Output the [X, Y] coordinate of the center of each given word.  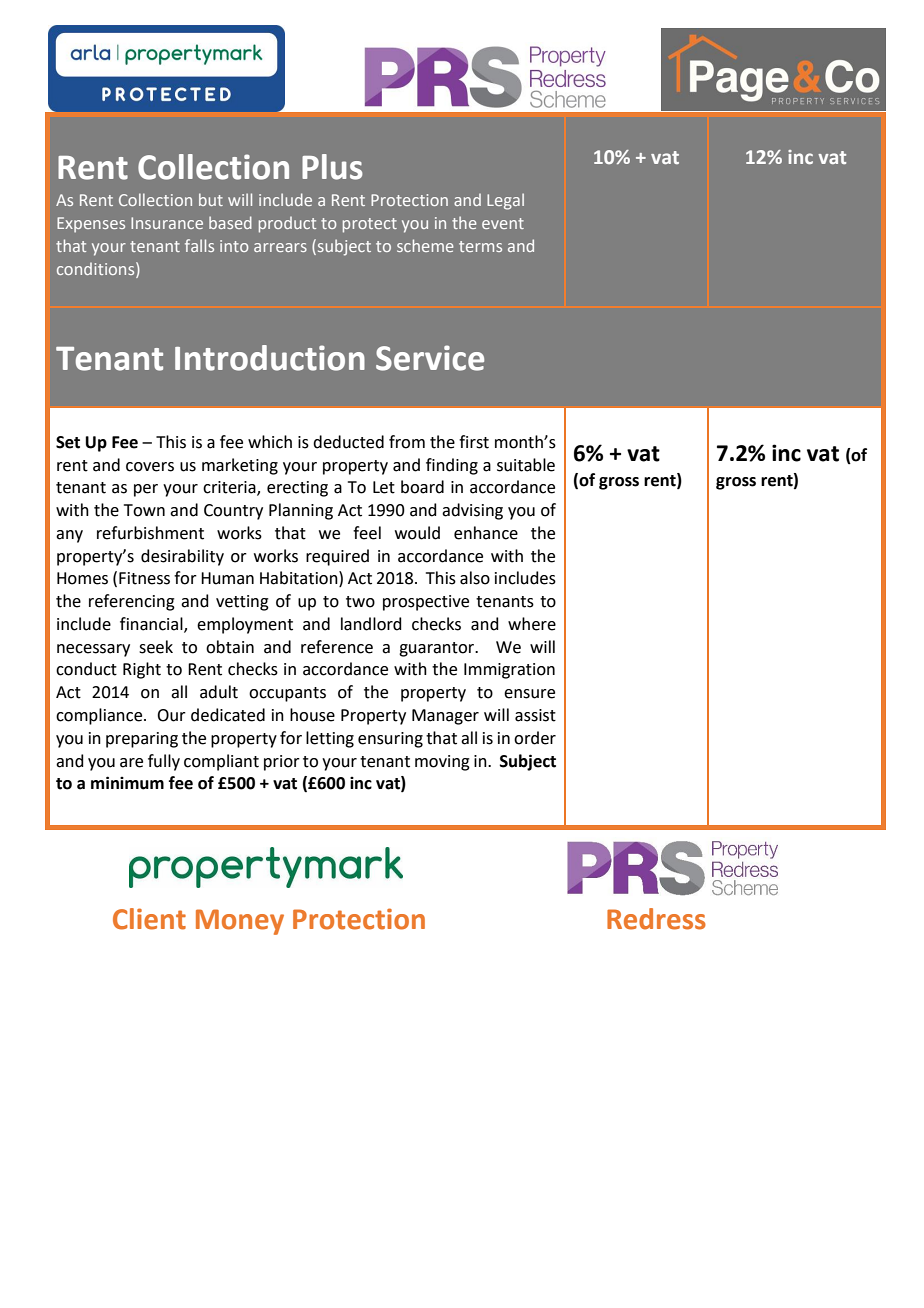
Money [240, 922]
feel [367, 533]
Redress [656, 919]
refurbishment [150, 533]
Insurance [167, 223]
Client [149, 919]
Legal [505, 201]
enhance [486, 533]
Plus [332, 167]
